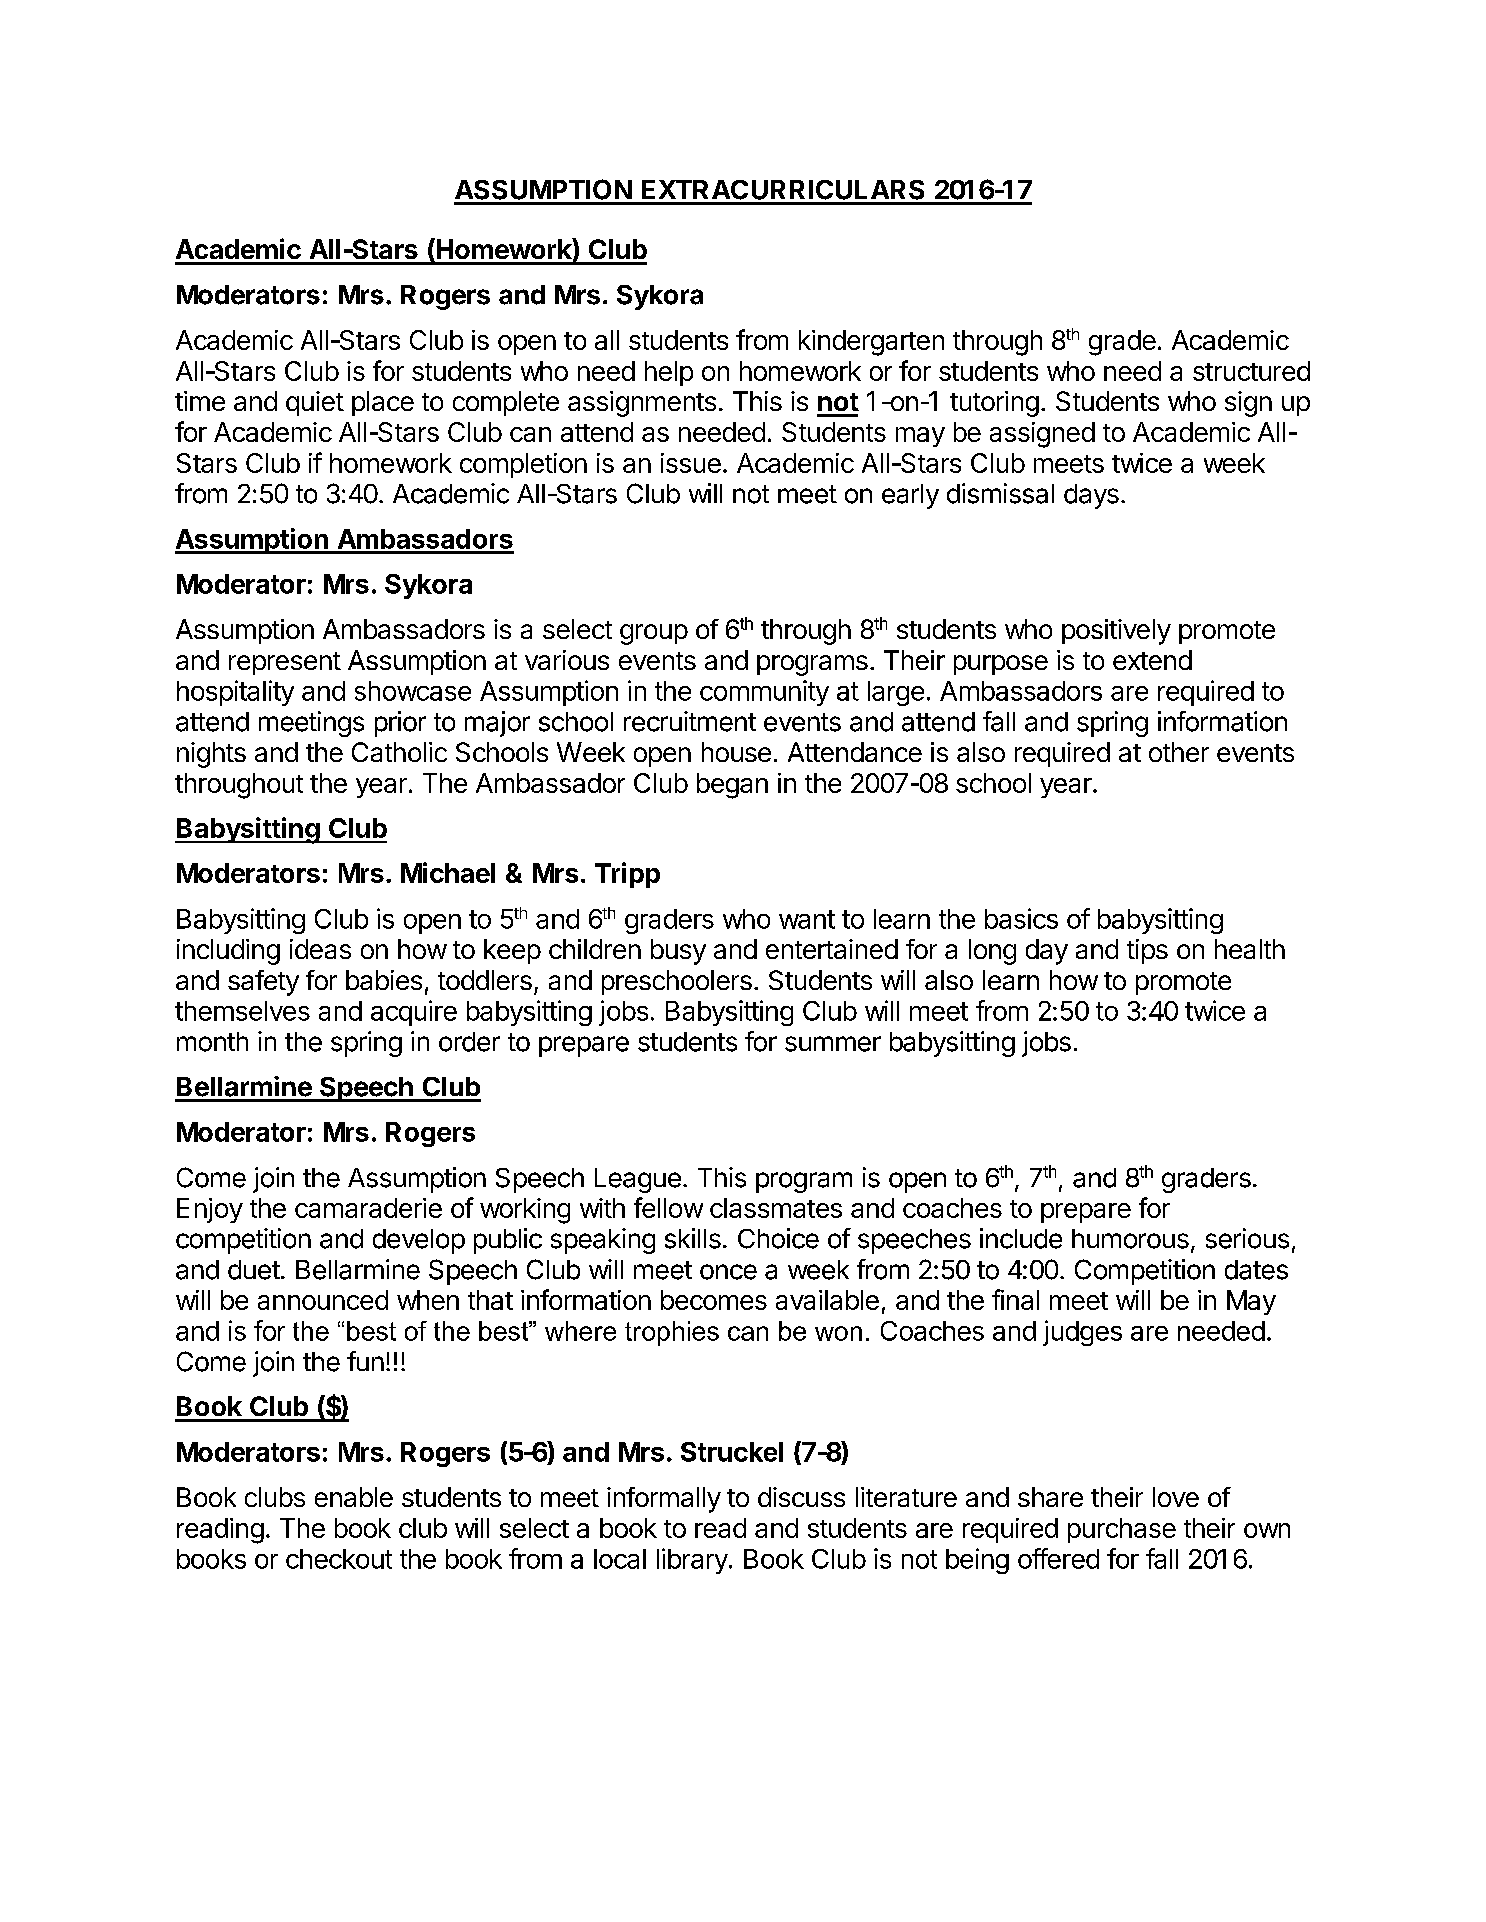  I want to click on structured, so click(1251, 371).
